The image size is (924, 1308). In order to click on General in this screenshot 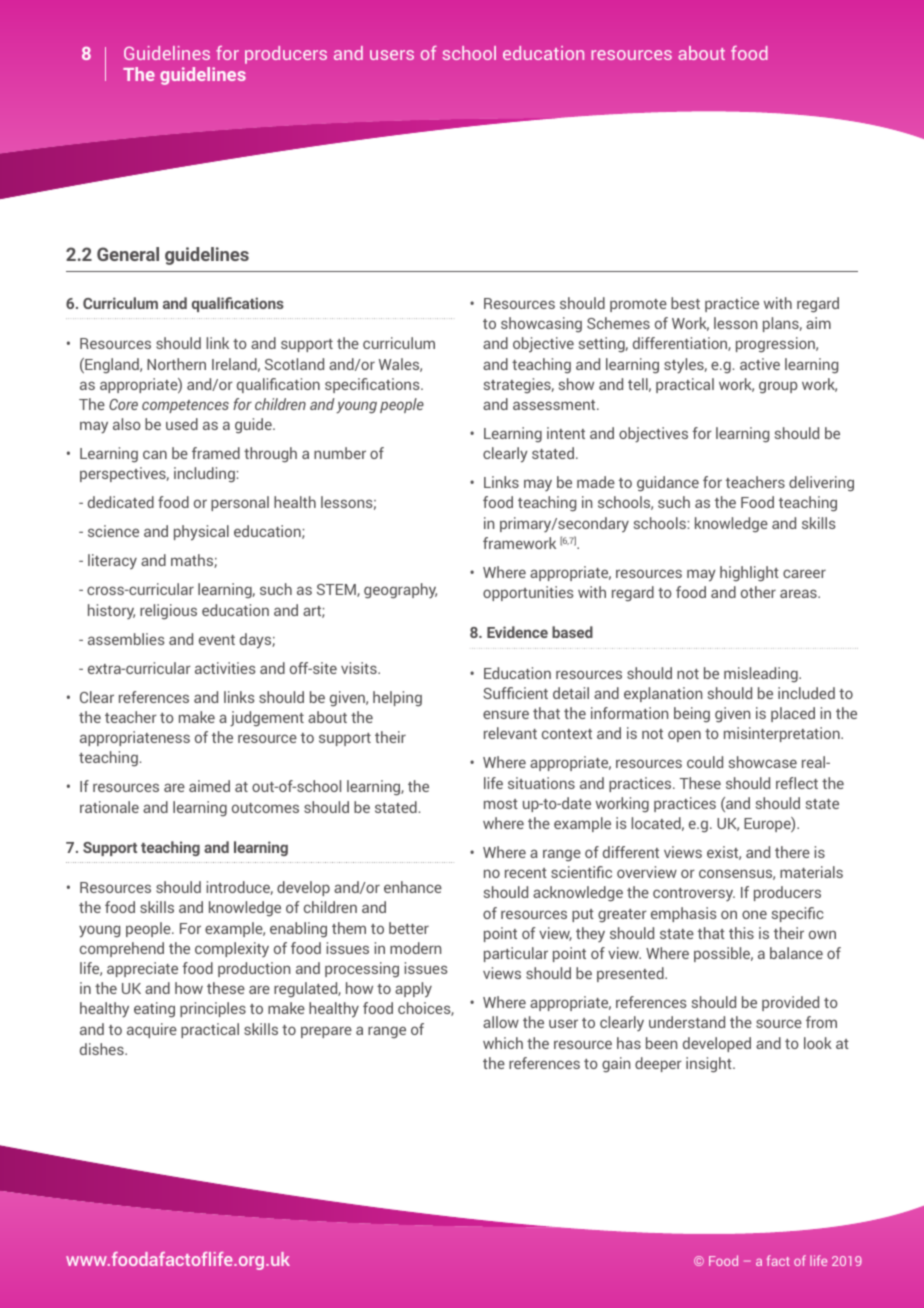, I will do `click(128, 254)`.
